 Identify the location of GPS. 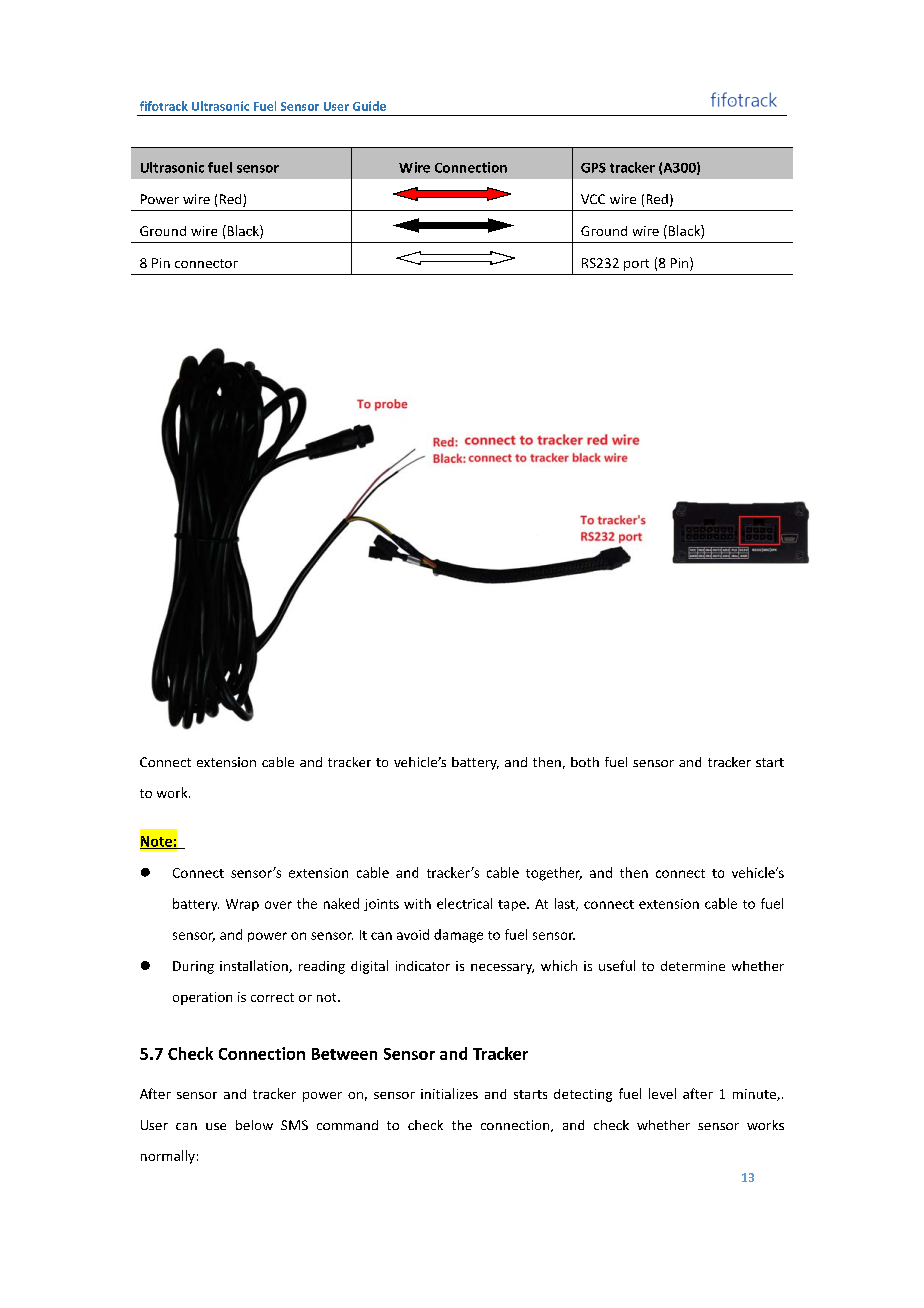
(593, 168).
